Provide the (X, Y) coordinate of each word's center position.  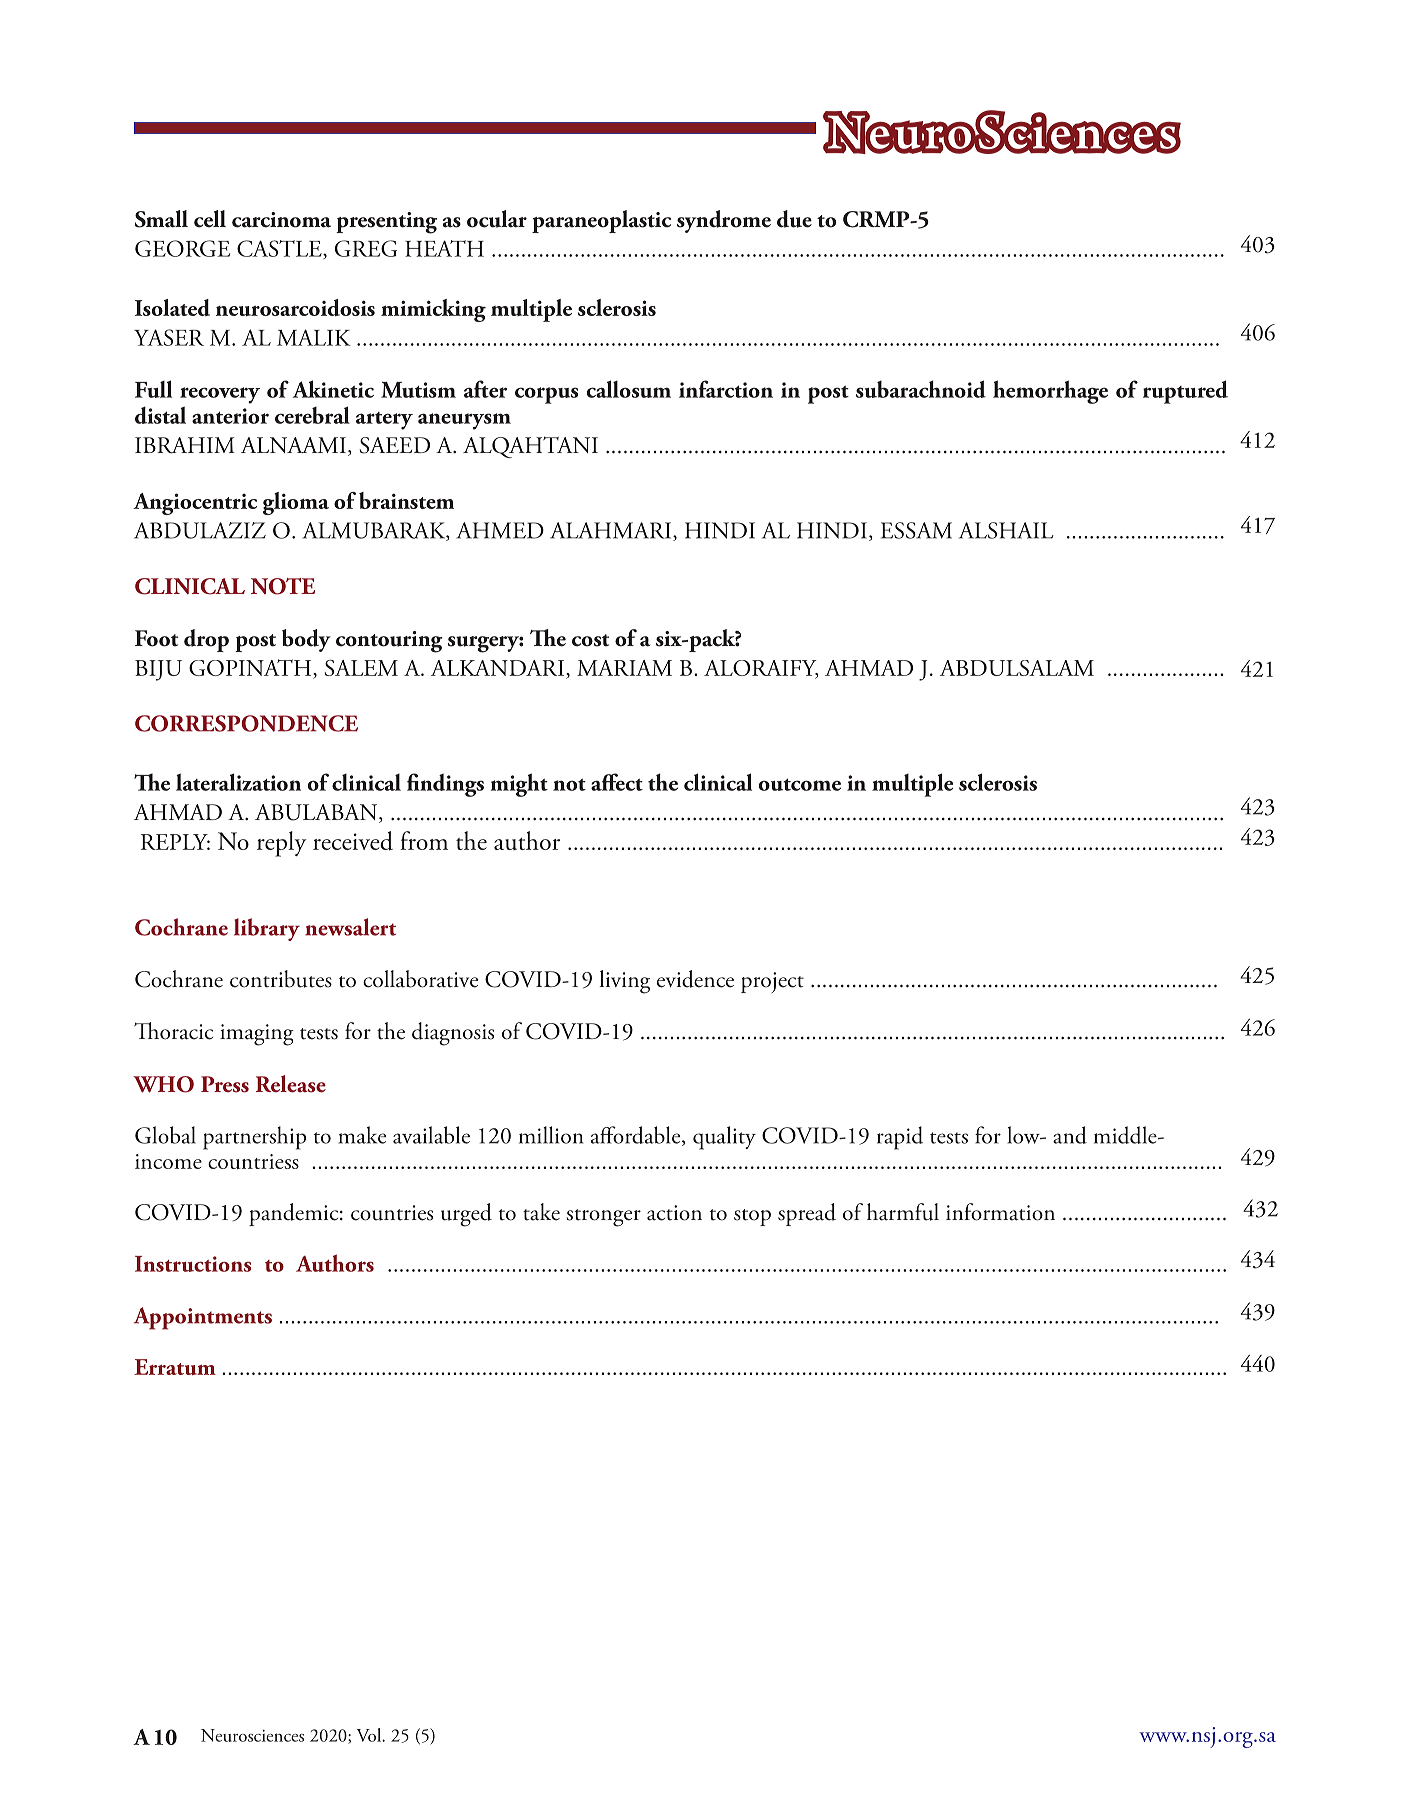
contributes (281, 979)
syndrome (724, 221)
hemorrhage (1050, 392)
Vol (370, 1735)
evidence (695, 979)
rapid (900, 1138)
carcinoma (281, 220)
